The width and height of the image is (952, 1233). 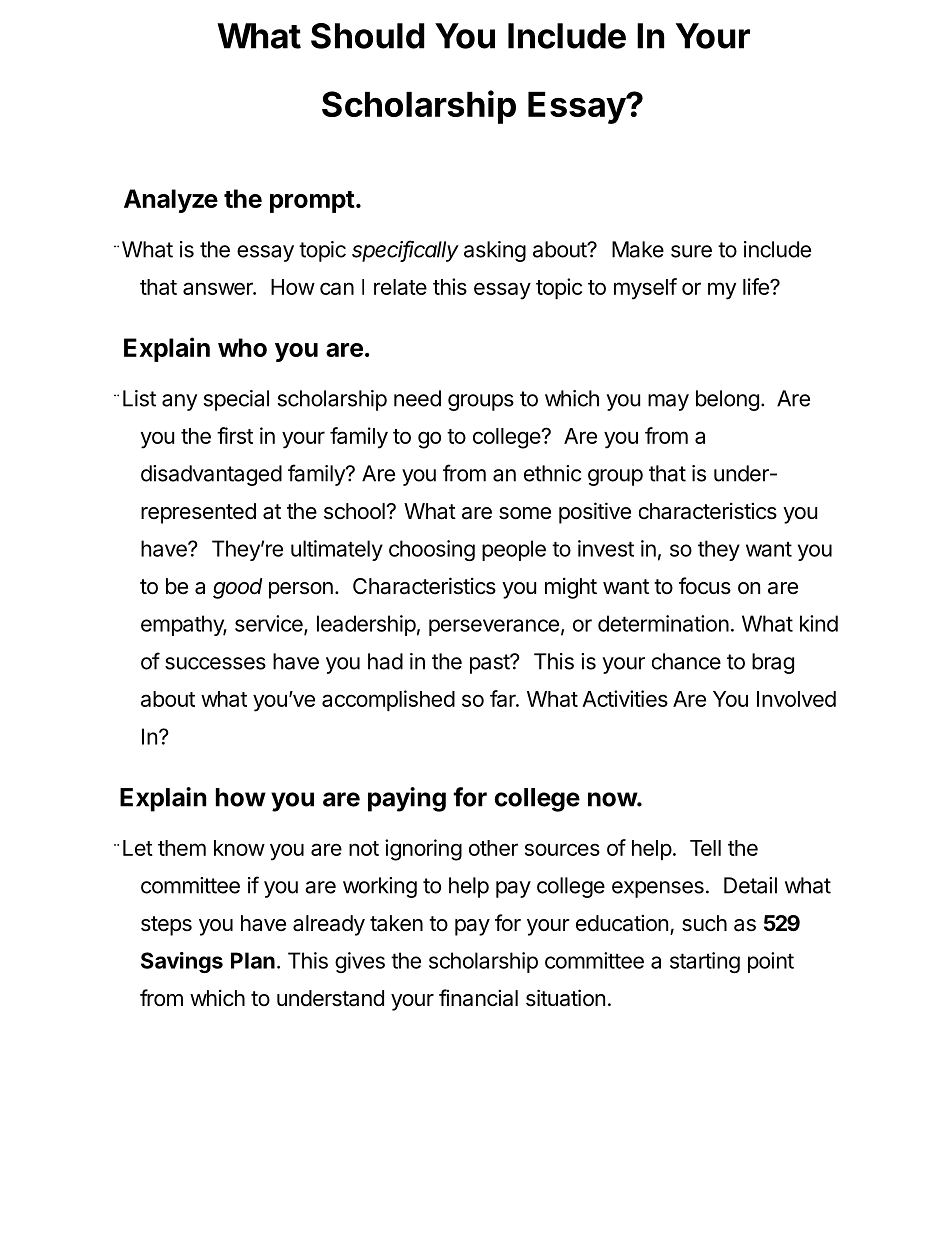 I want to click on need, so click(x=417, y=398).
